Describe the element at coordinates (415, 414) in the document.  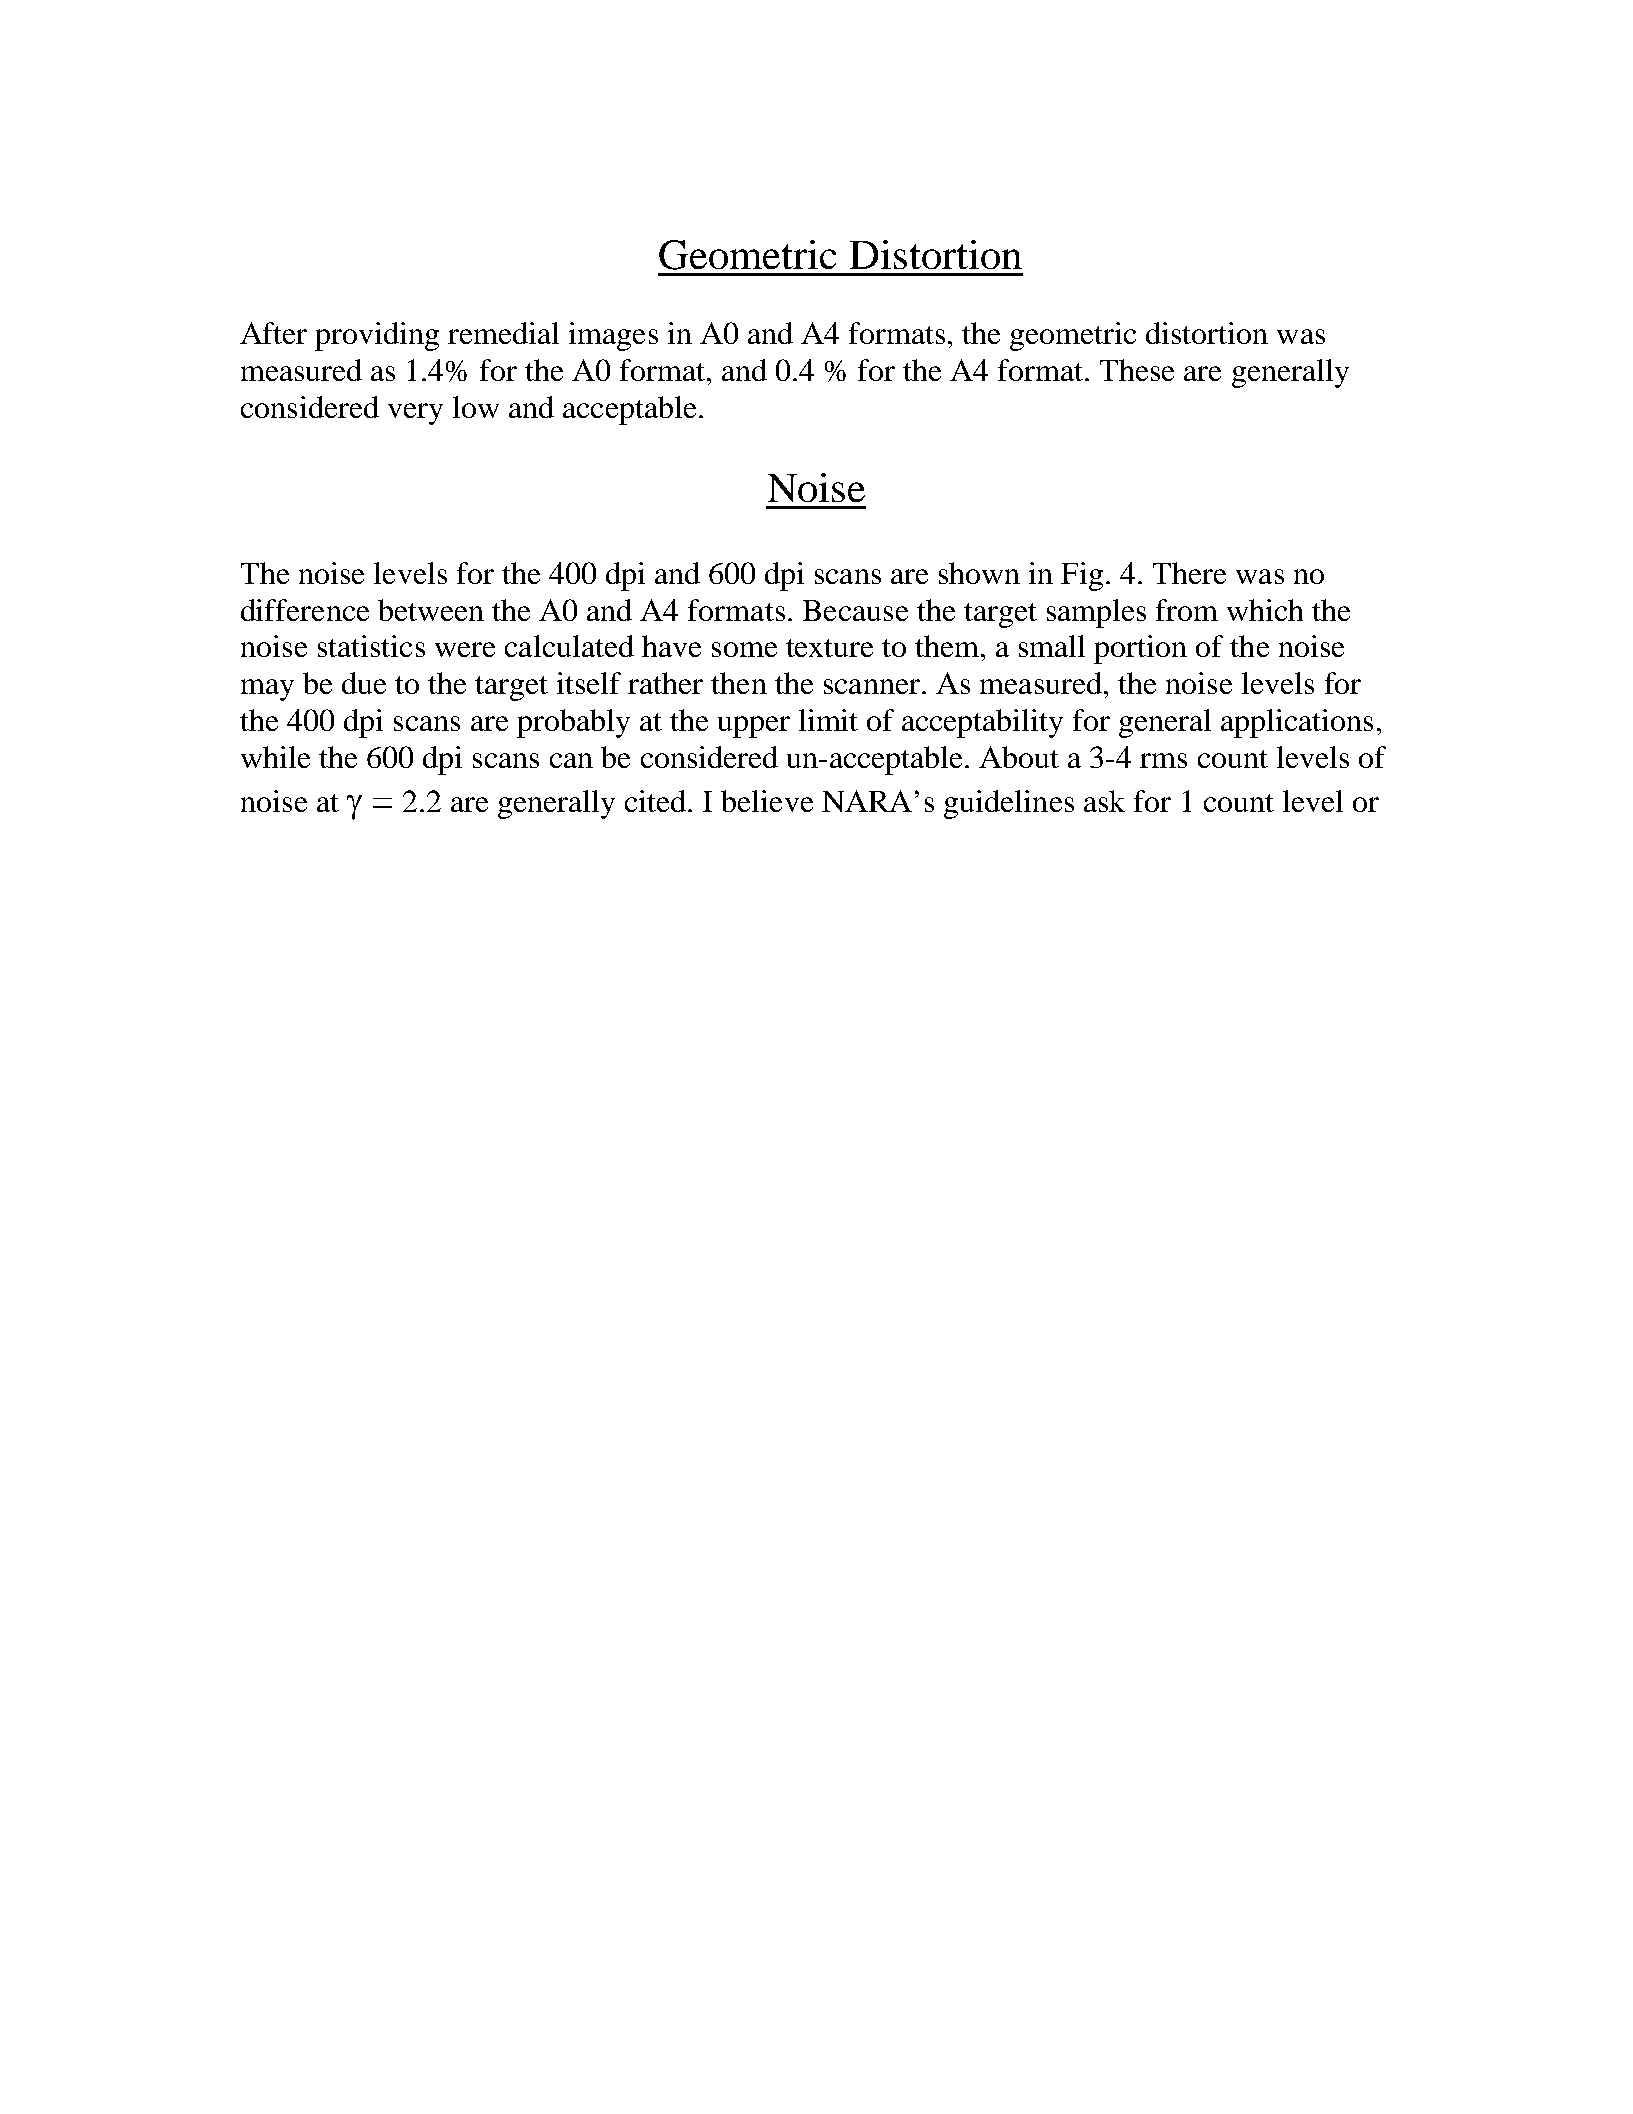
I see `very` at that location.
